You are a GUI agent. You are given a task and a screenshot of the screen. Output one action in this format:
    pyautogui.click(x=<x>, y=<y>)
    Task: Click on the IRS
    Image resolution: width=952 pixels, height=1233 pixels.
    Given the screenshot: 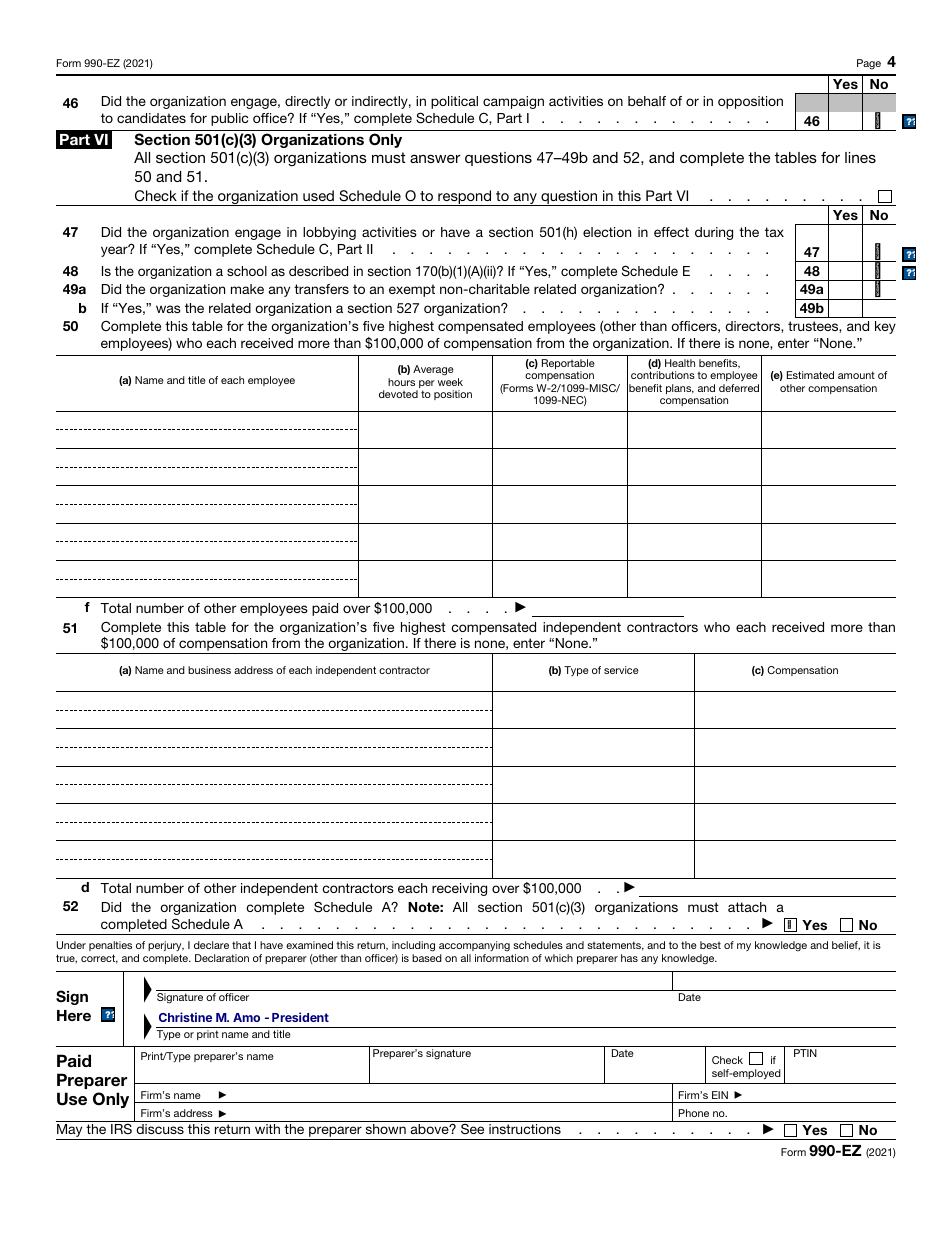 What is the action you would take?
    pyautogui.click(x=121, y=1128)
